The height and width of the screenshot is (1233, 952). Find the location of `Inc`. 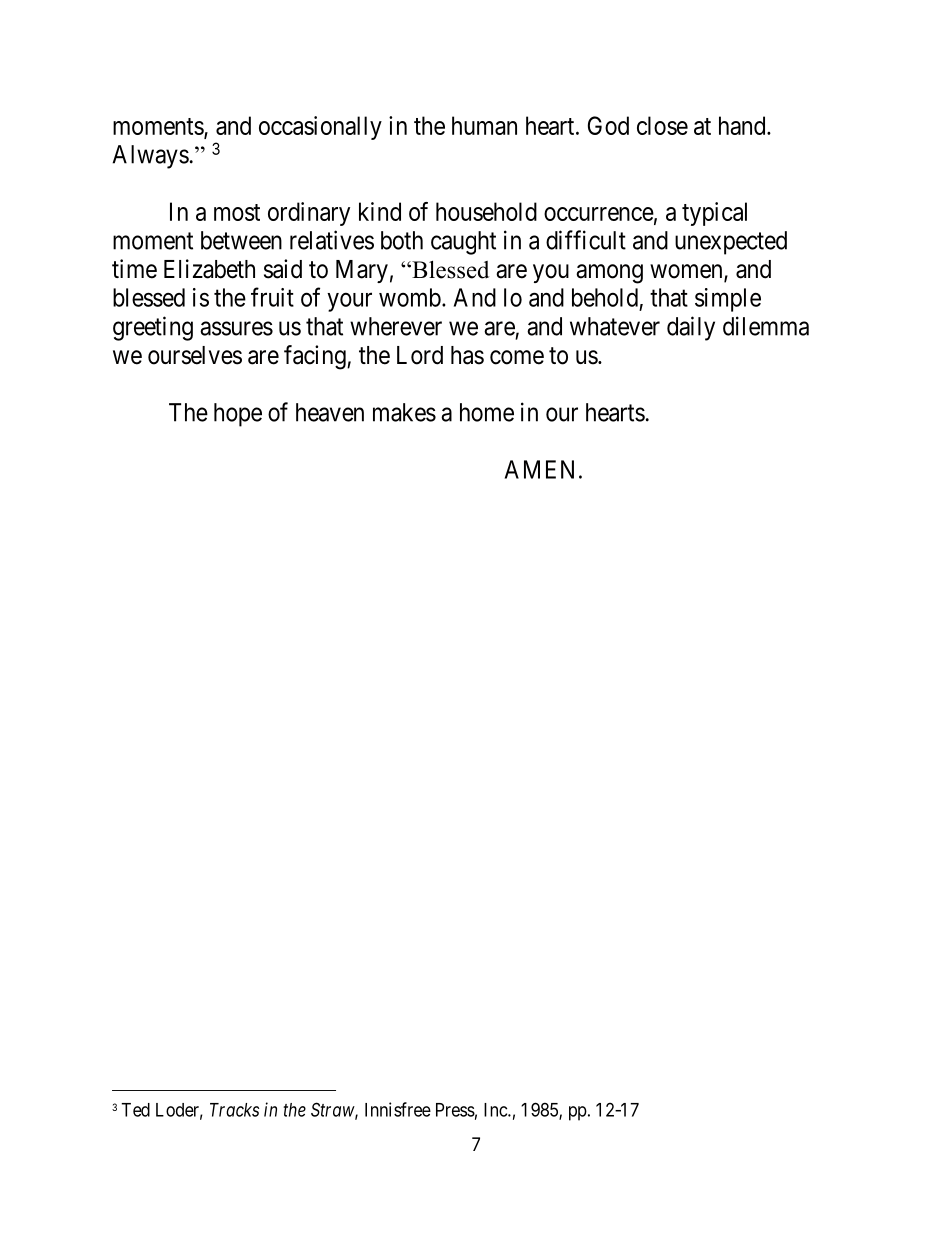

Inc is located at coordinates (496, 1110).
